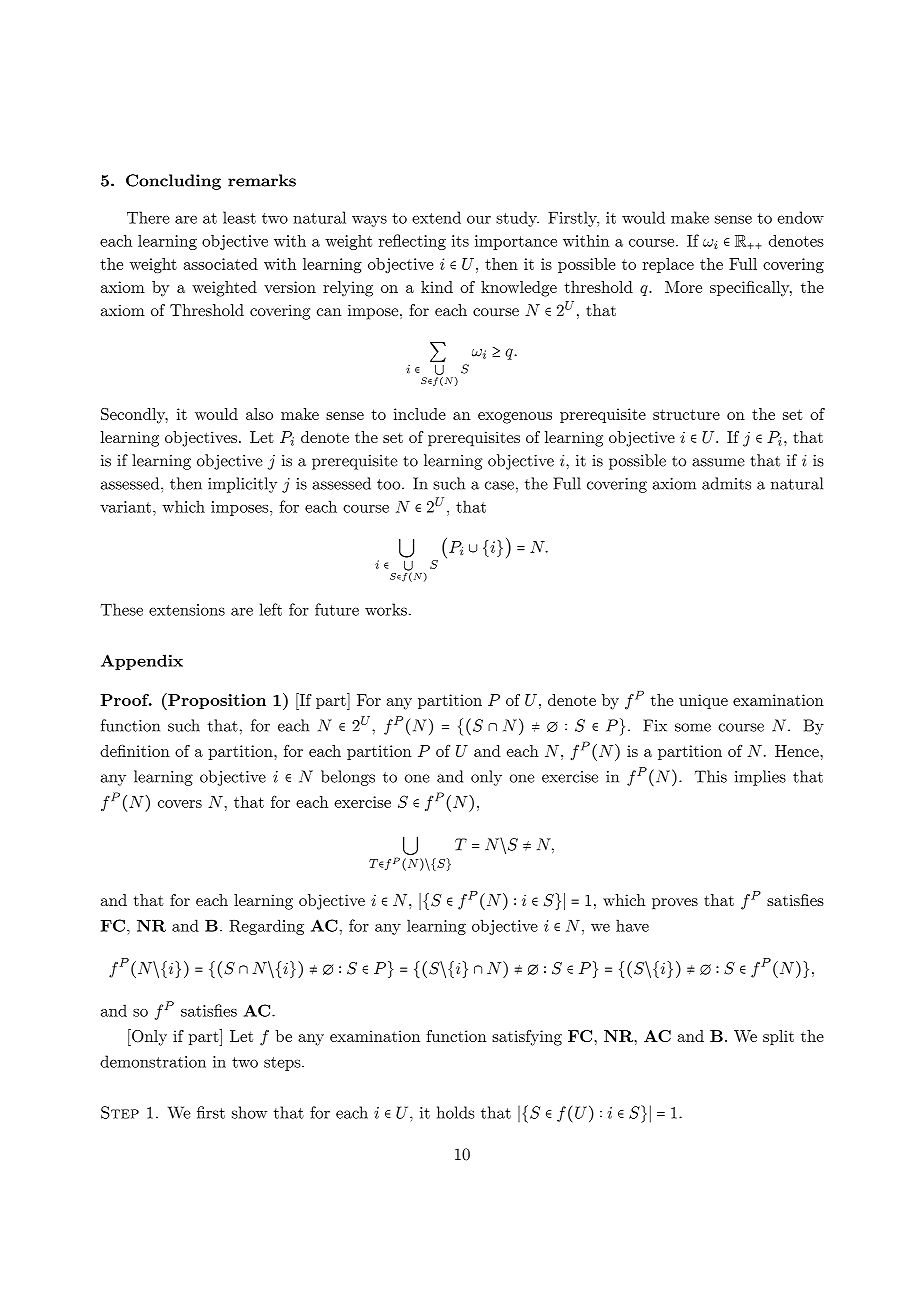 The image size is (924, 1308). I want to click on admits, so click(726, 483).
